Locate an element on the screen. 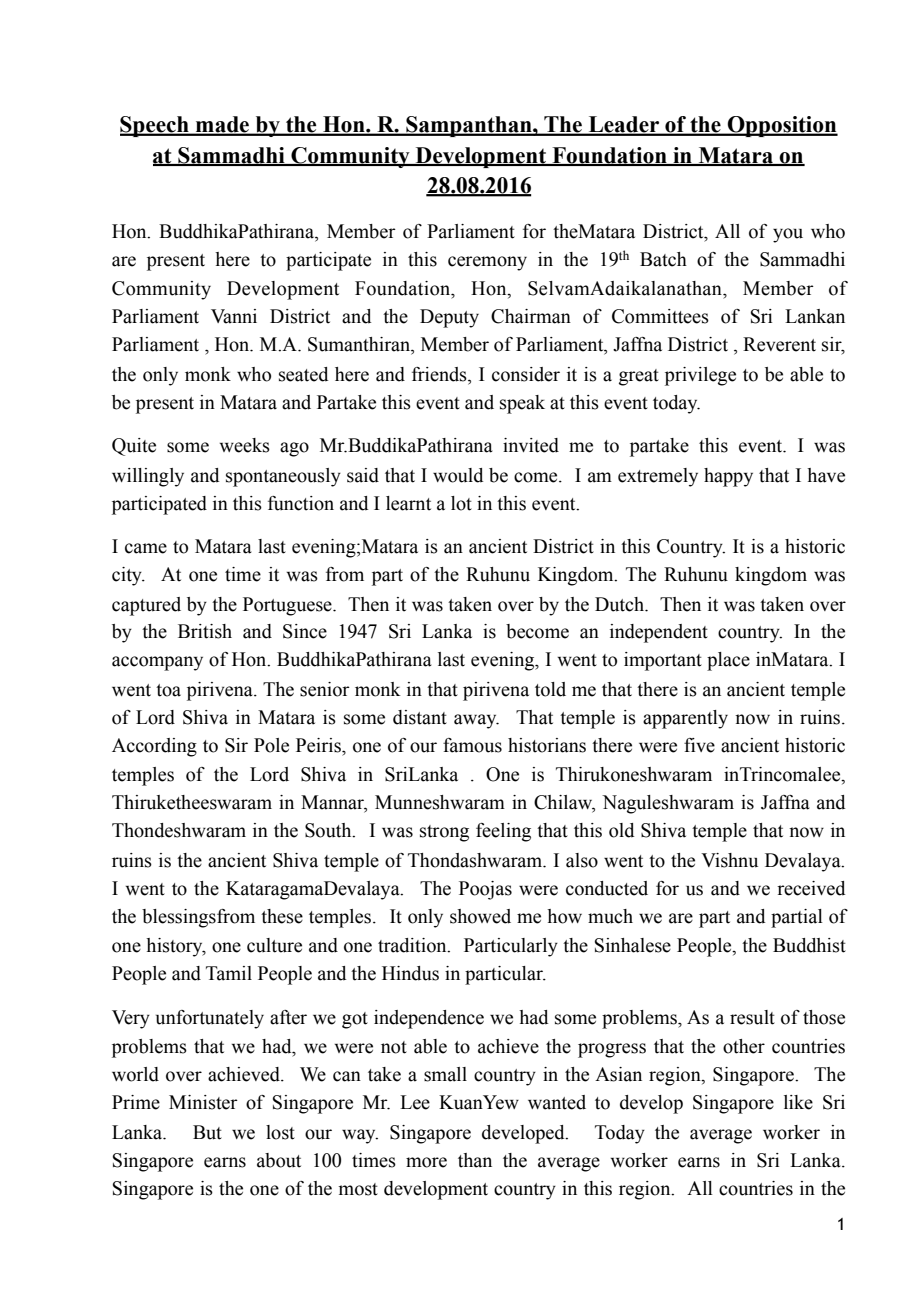 The width and height of the screenshot is (924, 1308). Speech is located at coordinates (155, 126).
